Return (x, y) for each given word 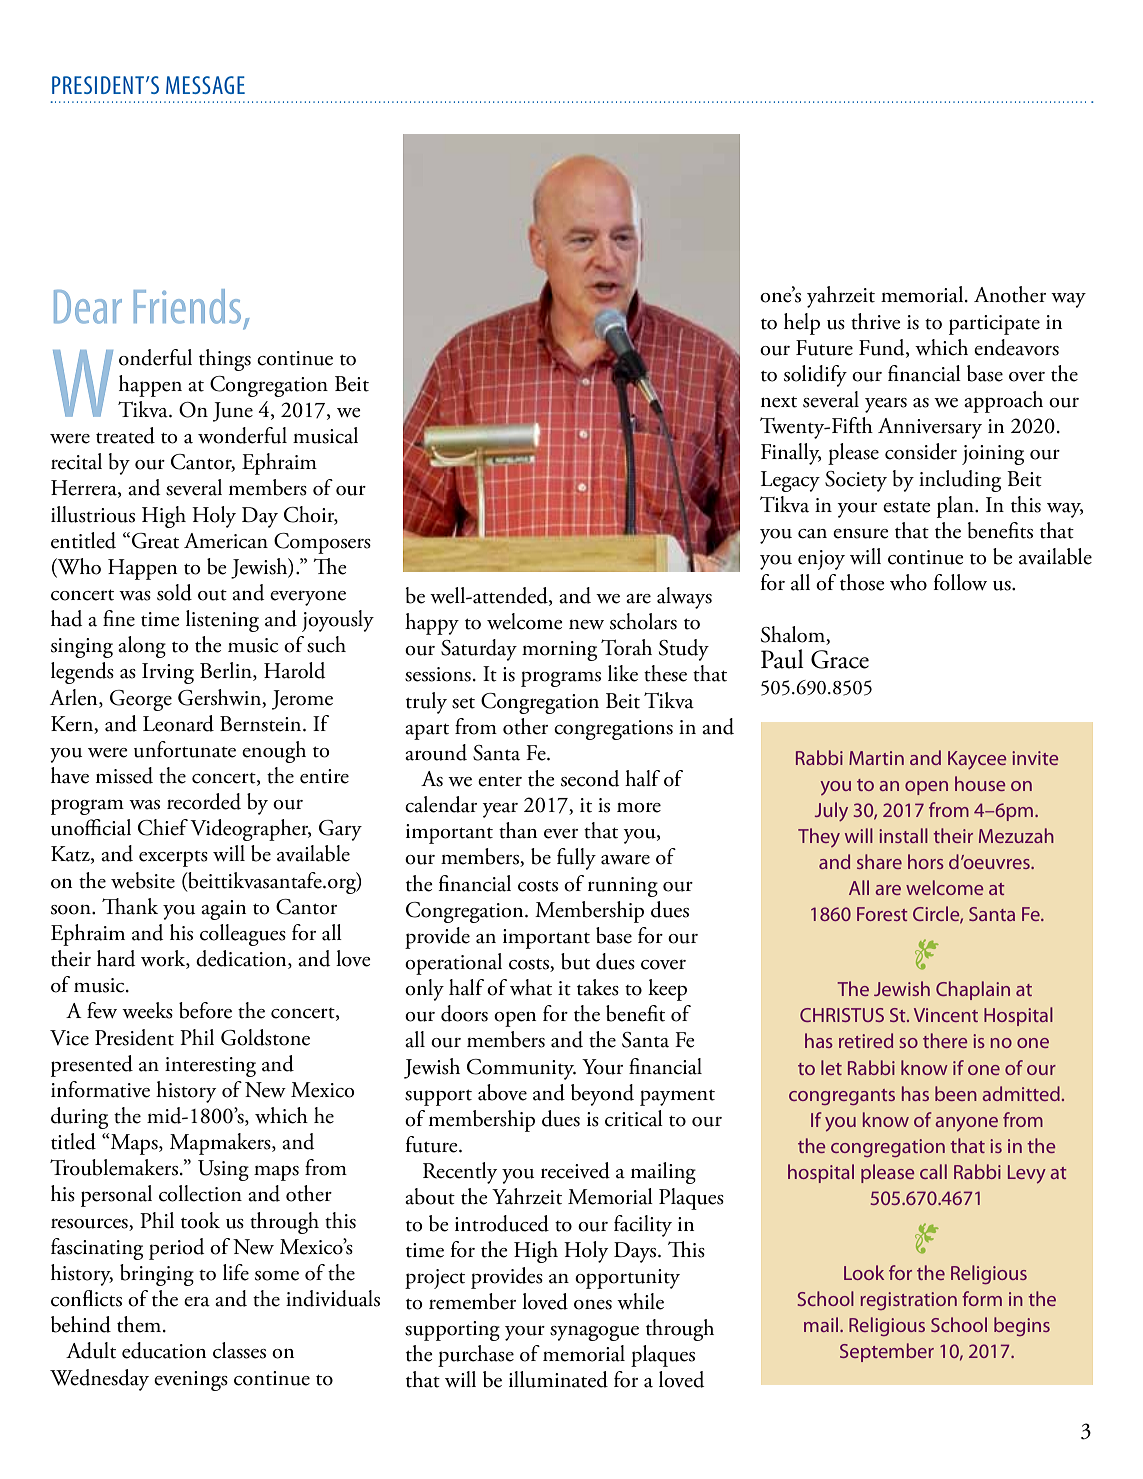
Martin (876, 758)
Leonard (178, 723)
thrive (876, 321)
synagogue (594, 1333)
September (887, 1352)
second (590, 778)
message (205, 85)
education (164, 1350)
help (802, 324)
